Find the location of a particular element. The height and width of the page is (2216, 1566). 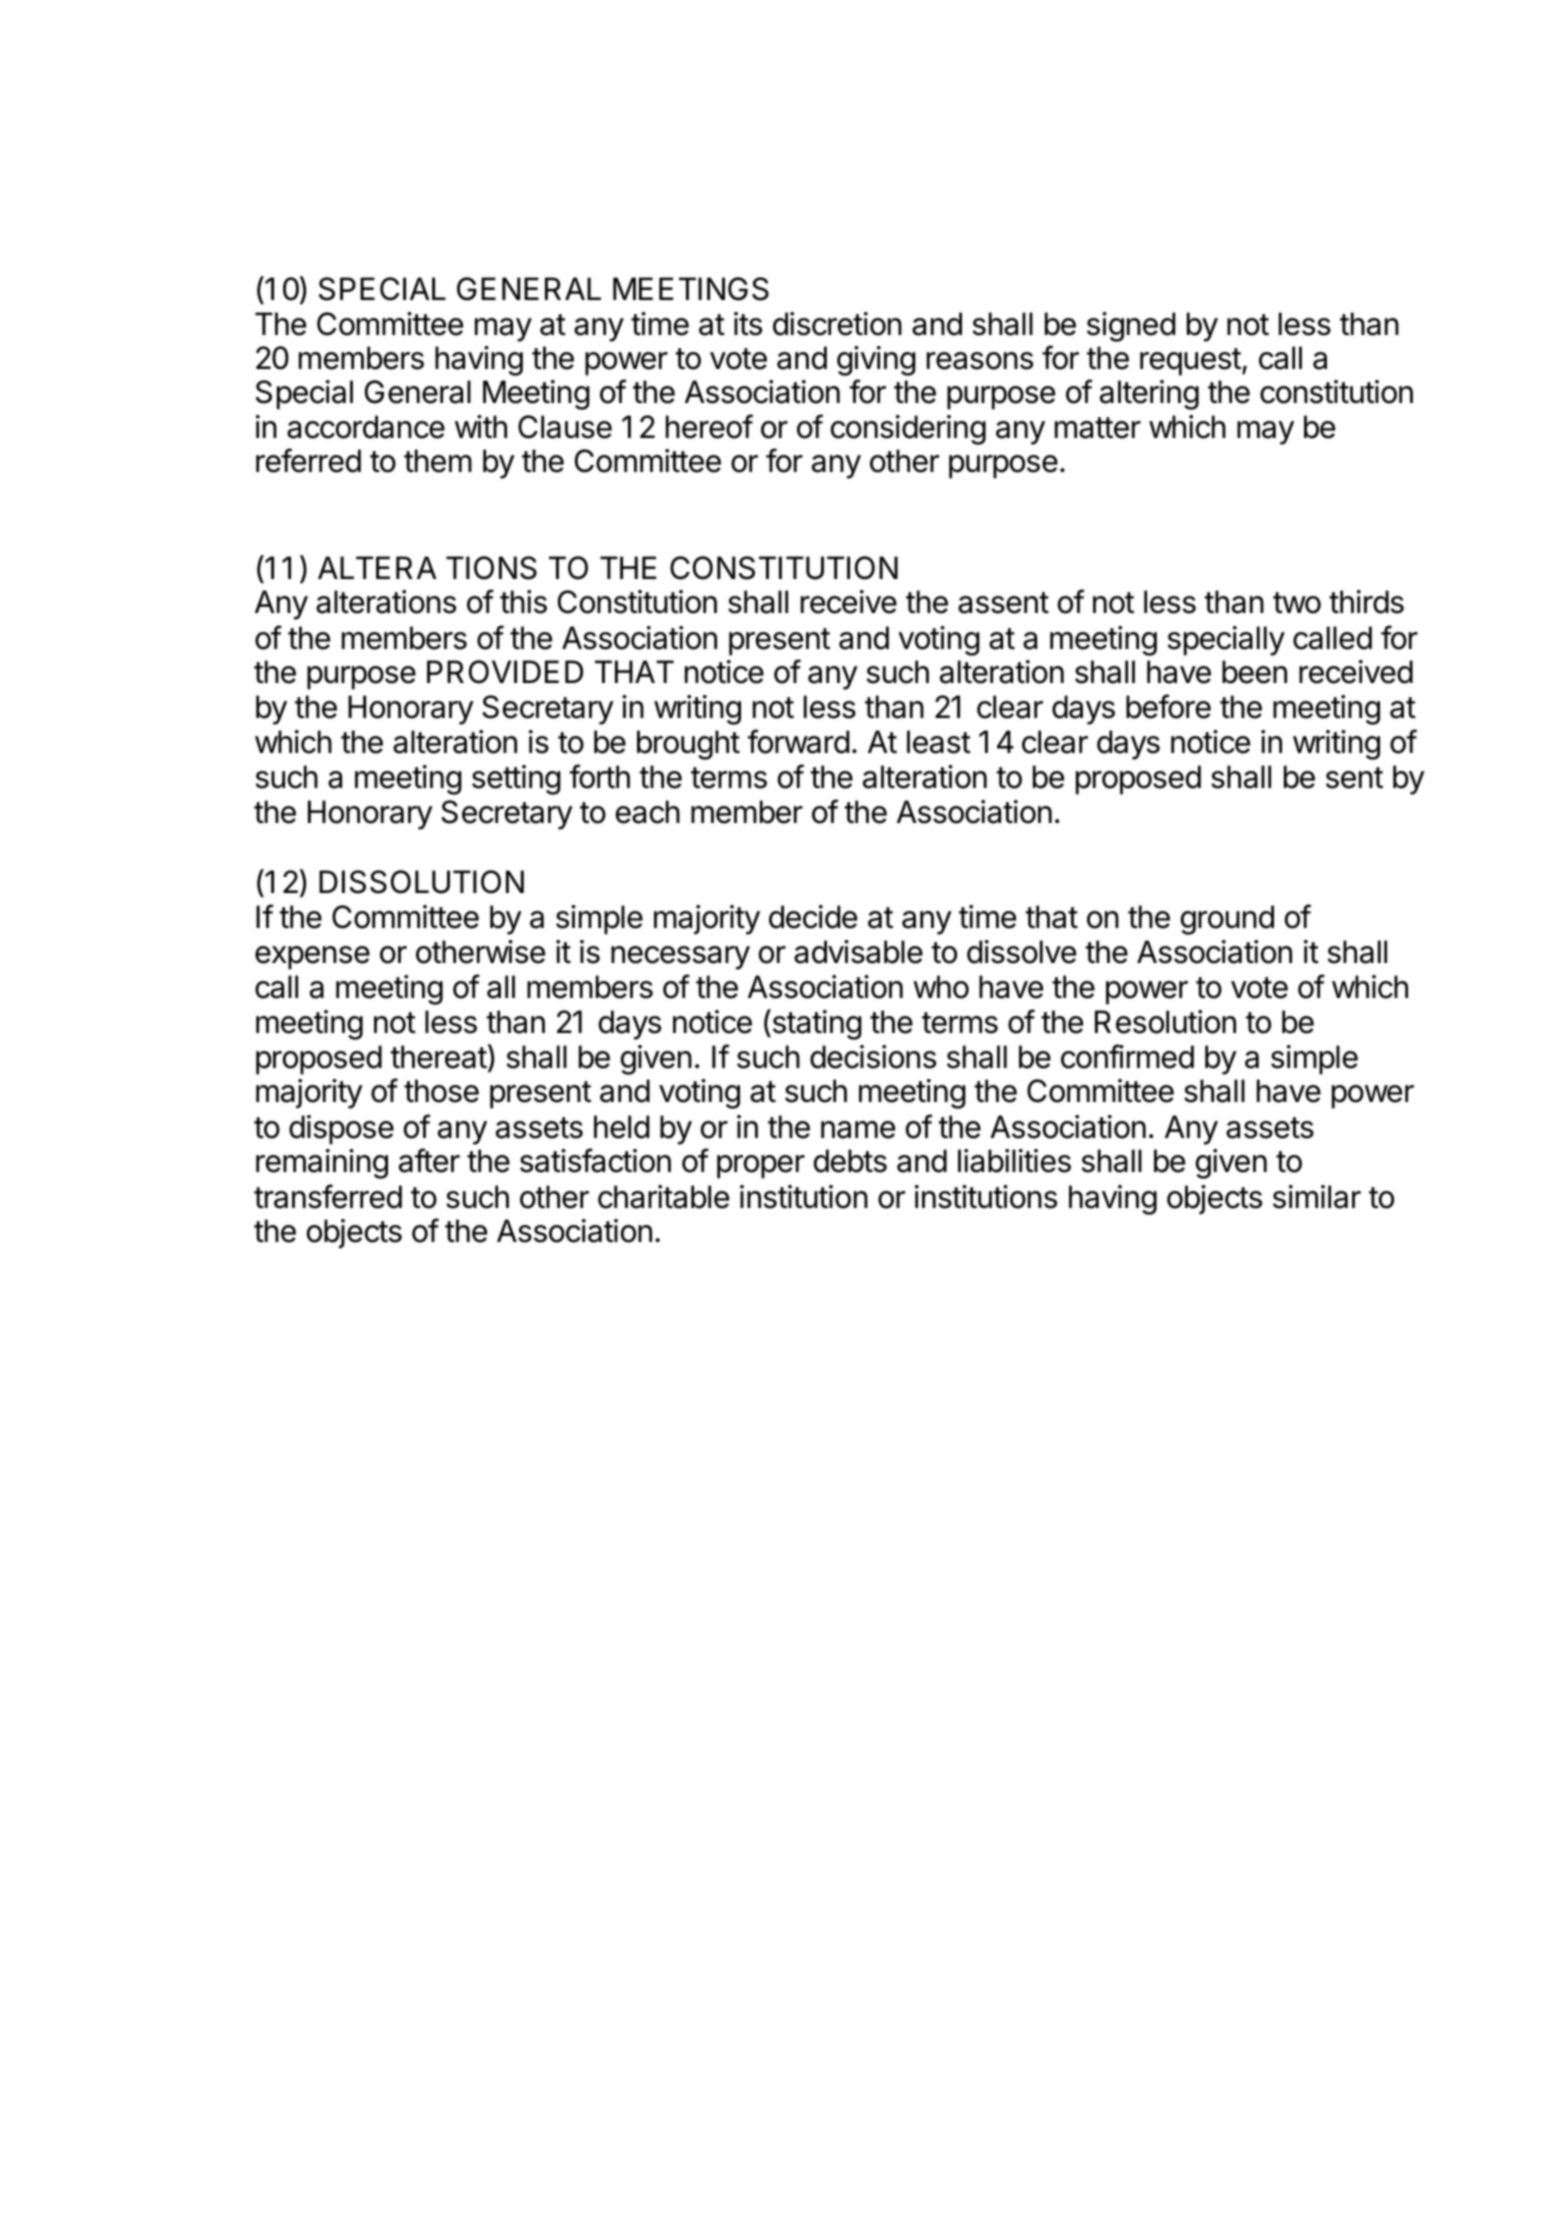

request is located at coordinates (1190, 362).
